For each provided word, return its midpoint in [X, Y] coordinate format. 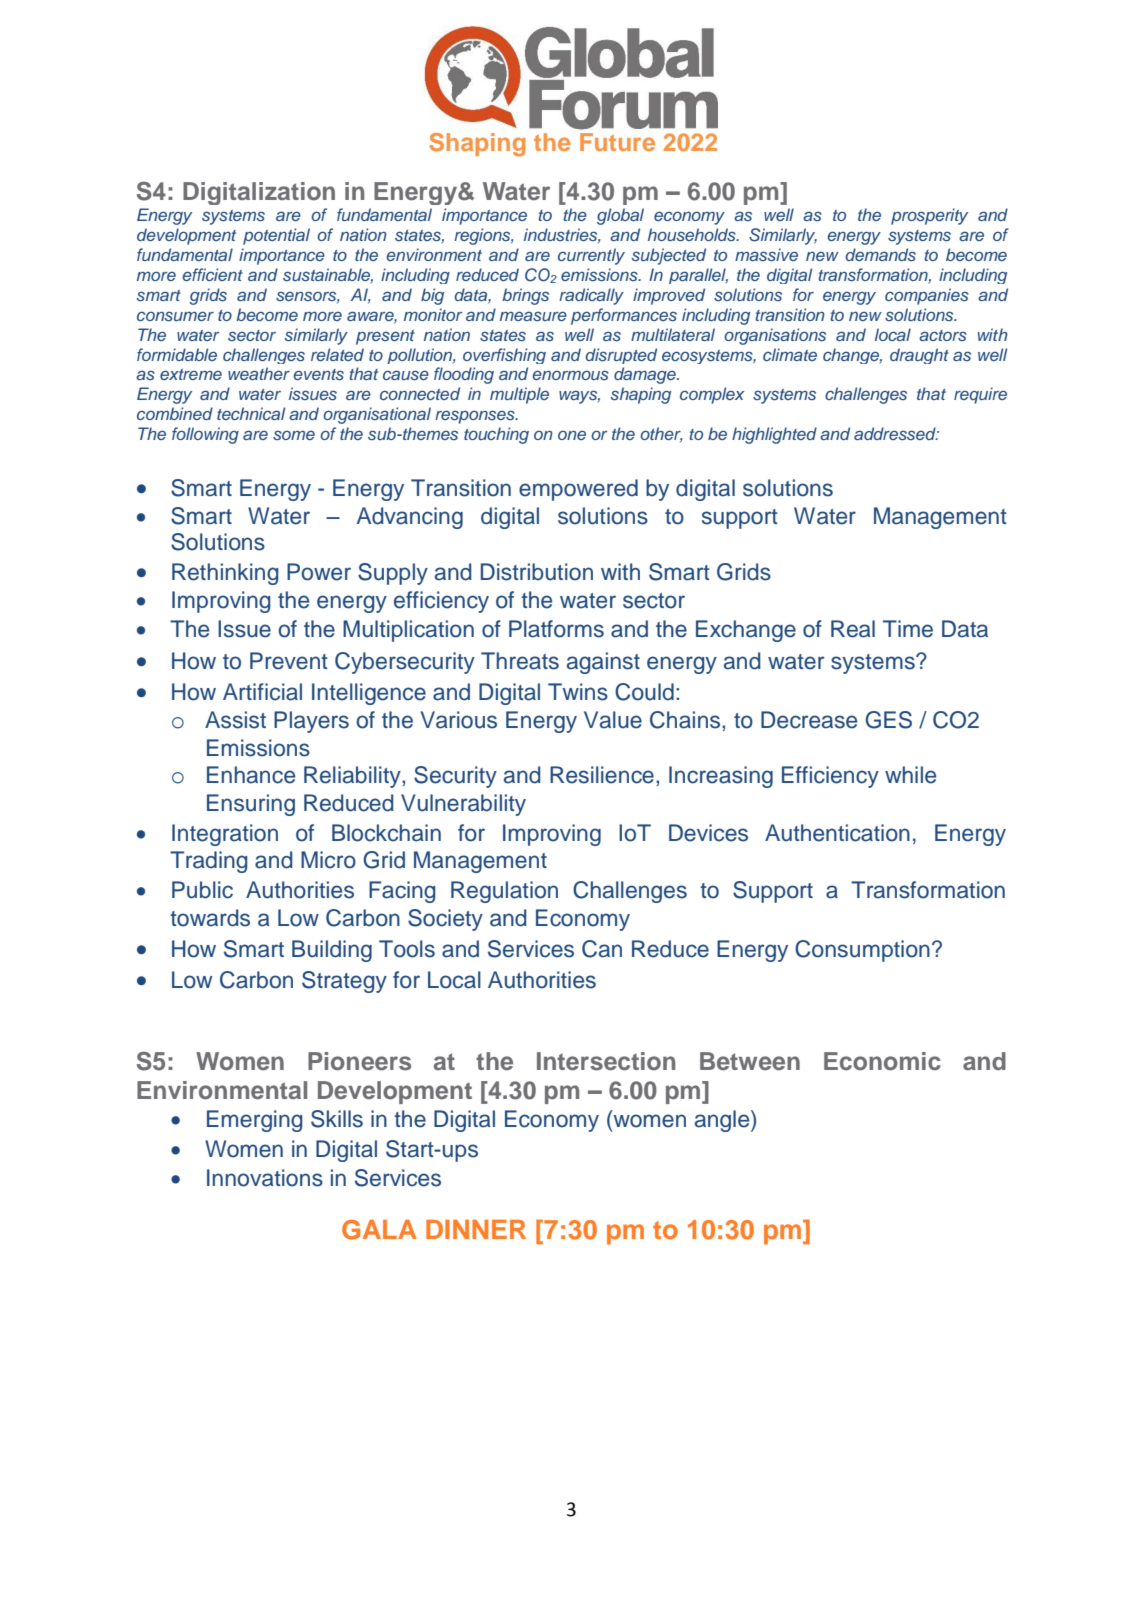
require [980, 395]
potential [276, 236]
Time [908, 629]
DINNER [476, 1229]
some [294, 435]
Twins [578, 692]
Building [332, 951]
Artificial [262, 692]
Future [617, 142]
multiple [519, 395]
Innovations [265, 1178]
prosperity [929, 216]
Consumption [862, 951]
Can [602, 949]
